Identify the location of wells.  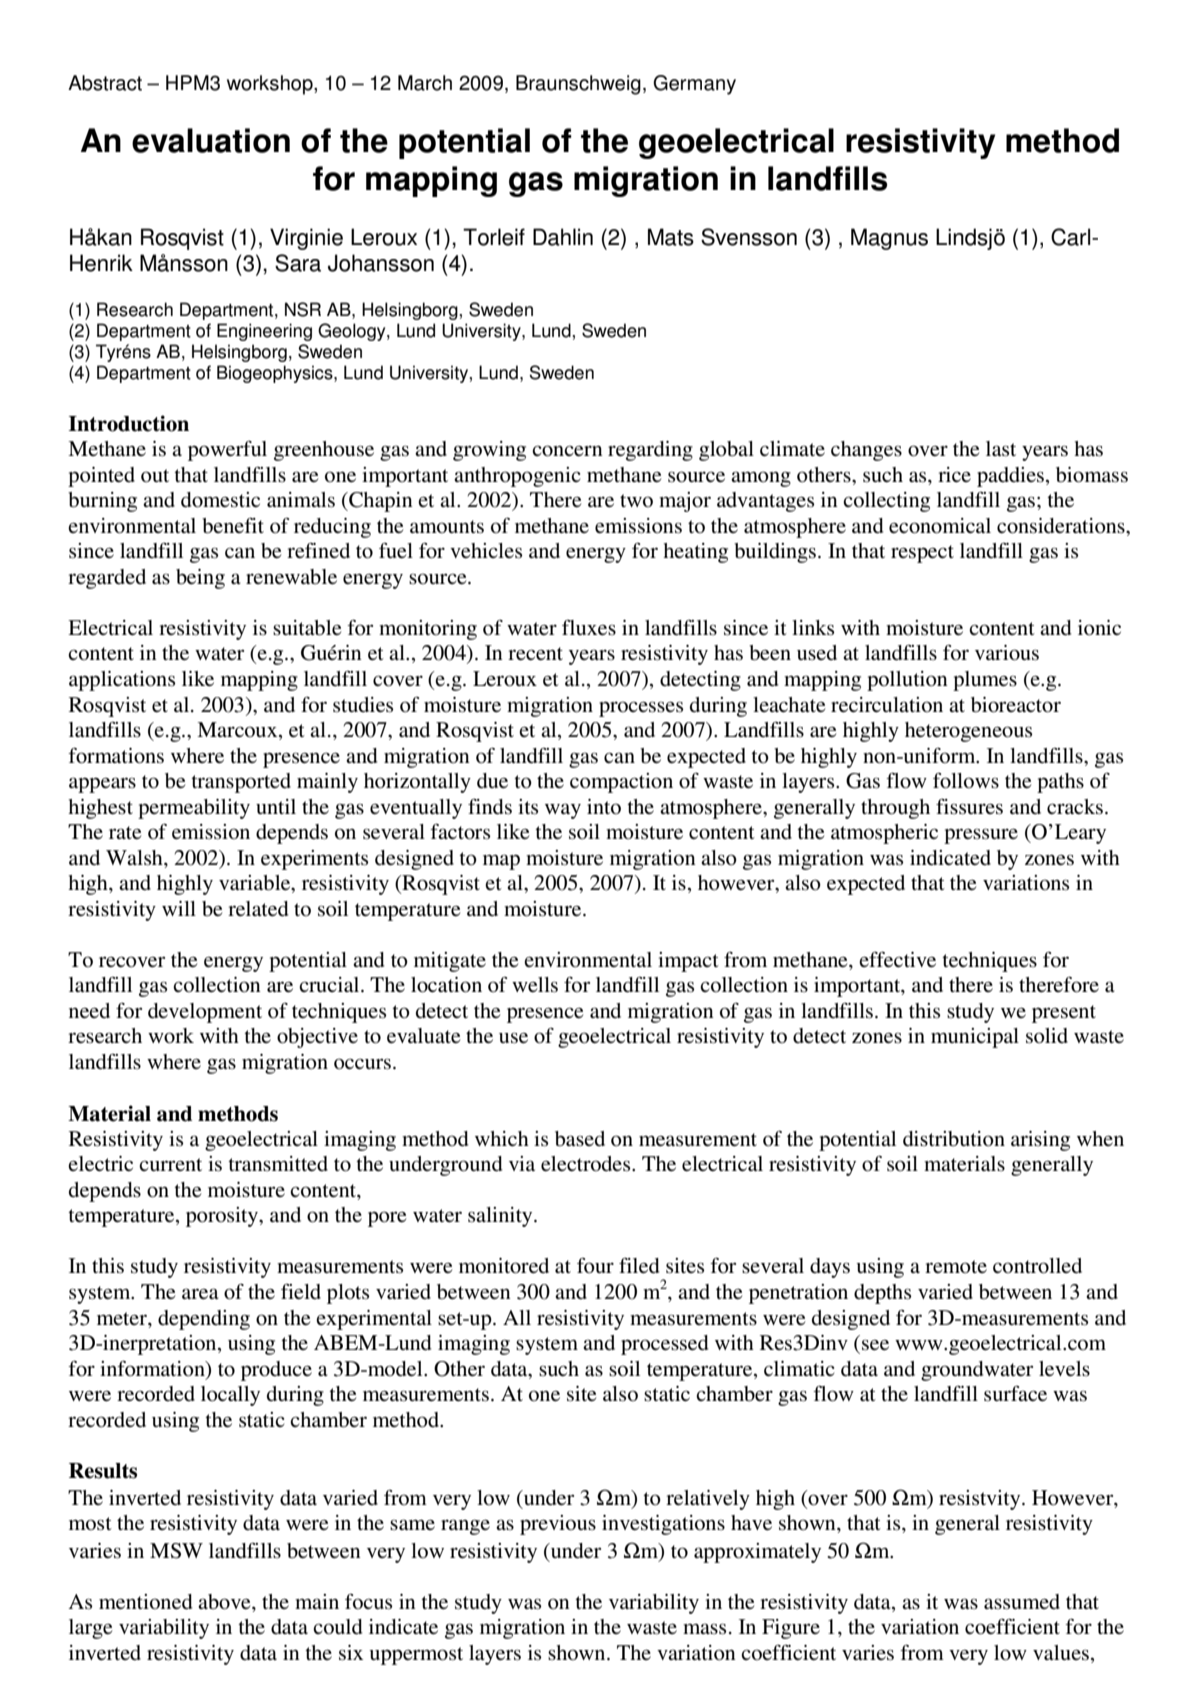
(535, 985).
